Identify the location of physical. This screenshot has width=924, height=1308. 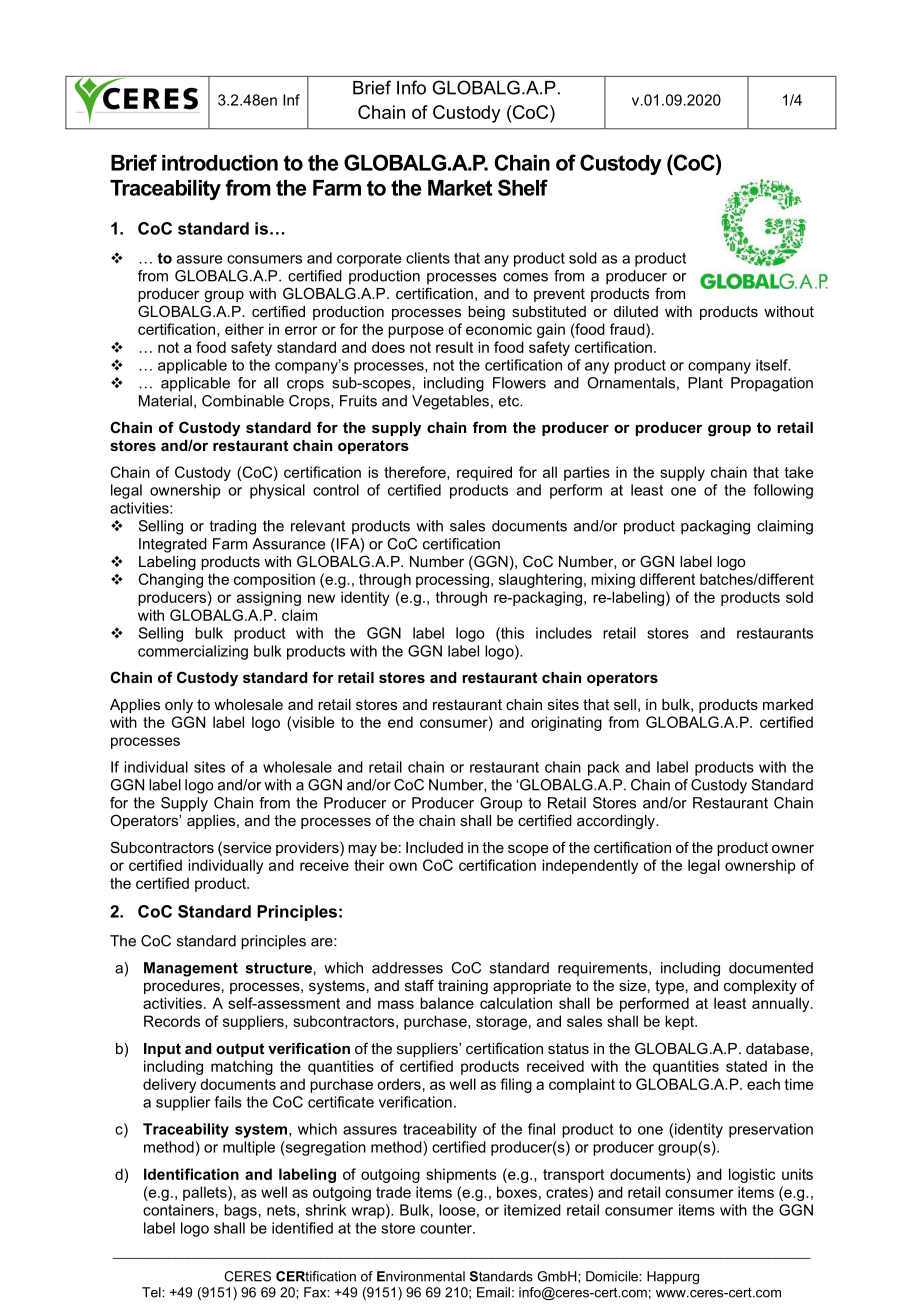
(277, 491).
